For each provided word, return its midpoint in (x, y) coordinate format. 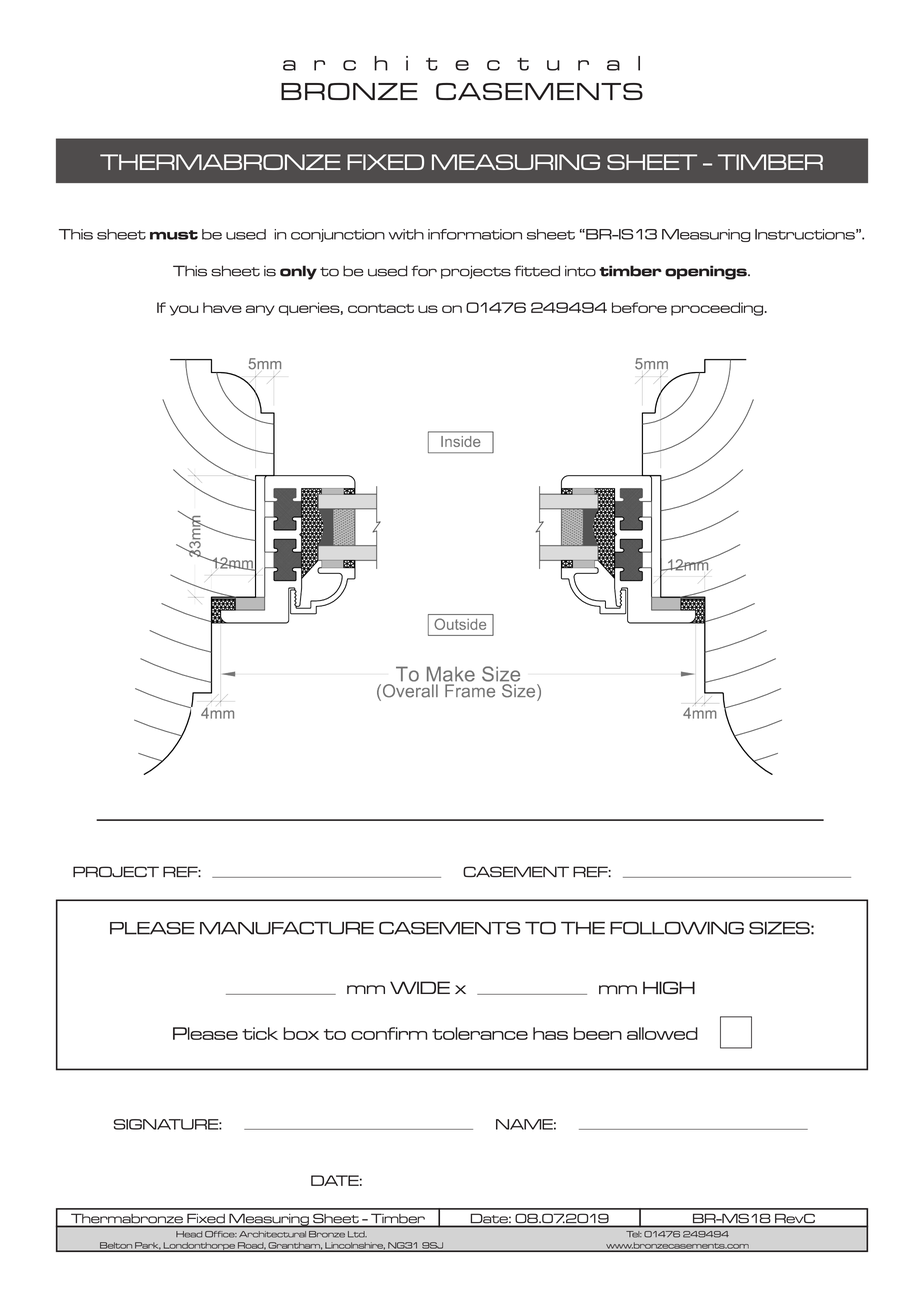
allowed (662, 1033)
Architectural (272, 1234)
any (260, 310)
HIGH (669, 987)
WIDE (420, 987)
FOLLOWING (677, 928)
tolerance (480, 1033)
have (222, 307)
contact (381, 308)
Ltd (357, 1234)
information (475, 234)
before (639, 307)
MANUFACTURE (287, 928)
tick (260, 1033)
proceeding (718, 309)
